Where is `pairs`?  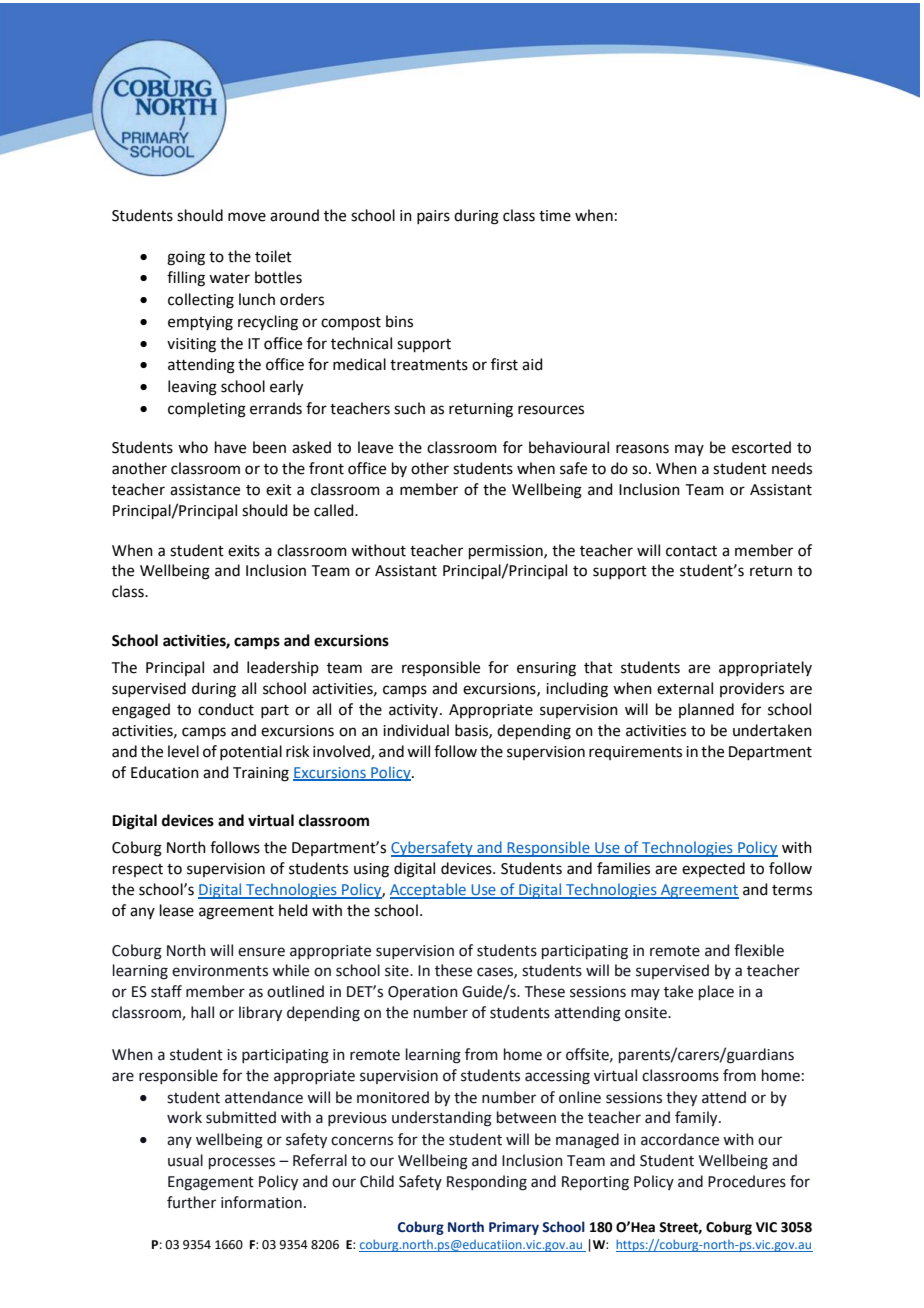
pairs is located at coordinates (433, 217).
